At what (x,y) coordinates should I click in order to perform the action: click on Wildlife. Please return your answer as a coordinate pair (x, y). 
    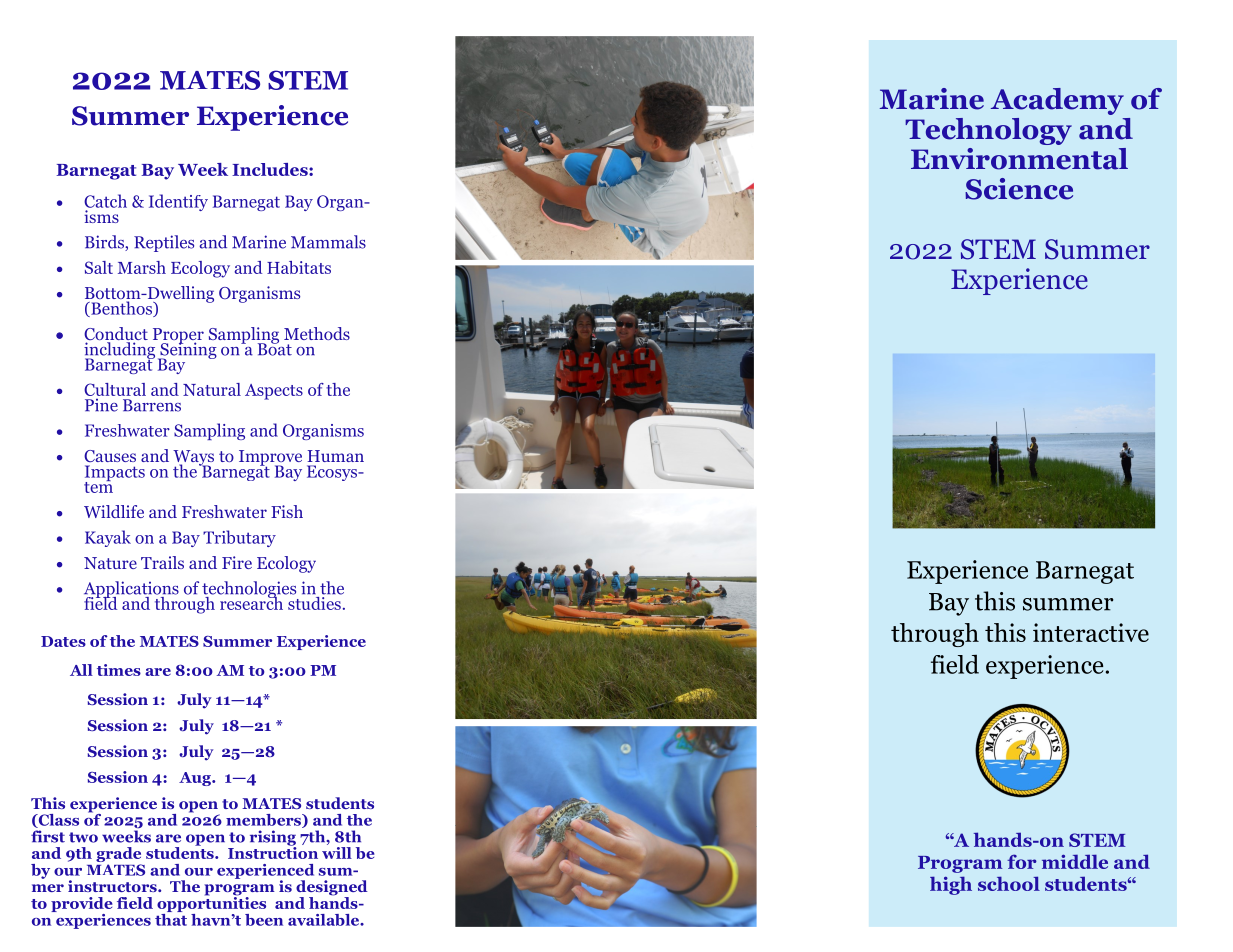
    Looking at the image, I should click on (114, 511).
